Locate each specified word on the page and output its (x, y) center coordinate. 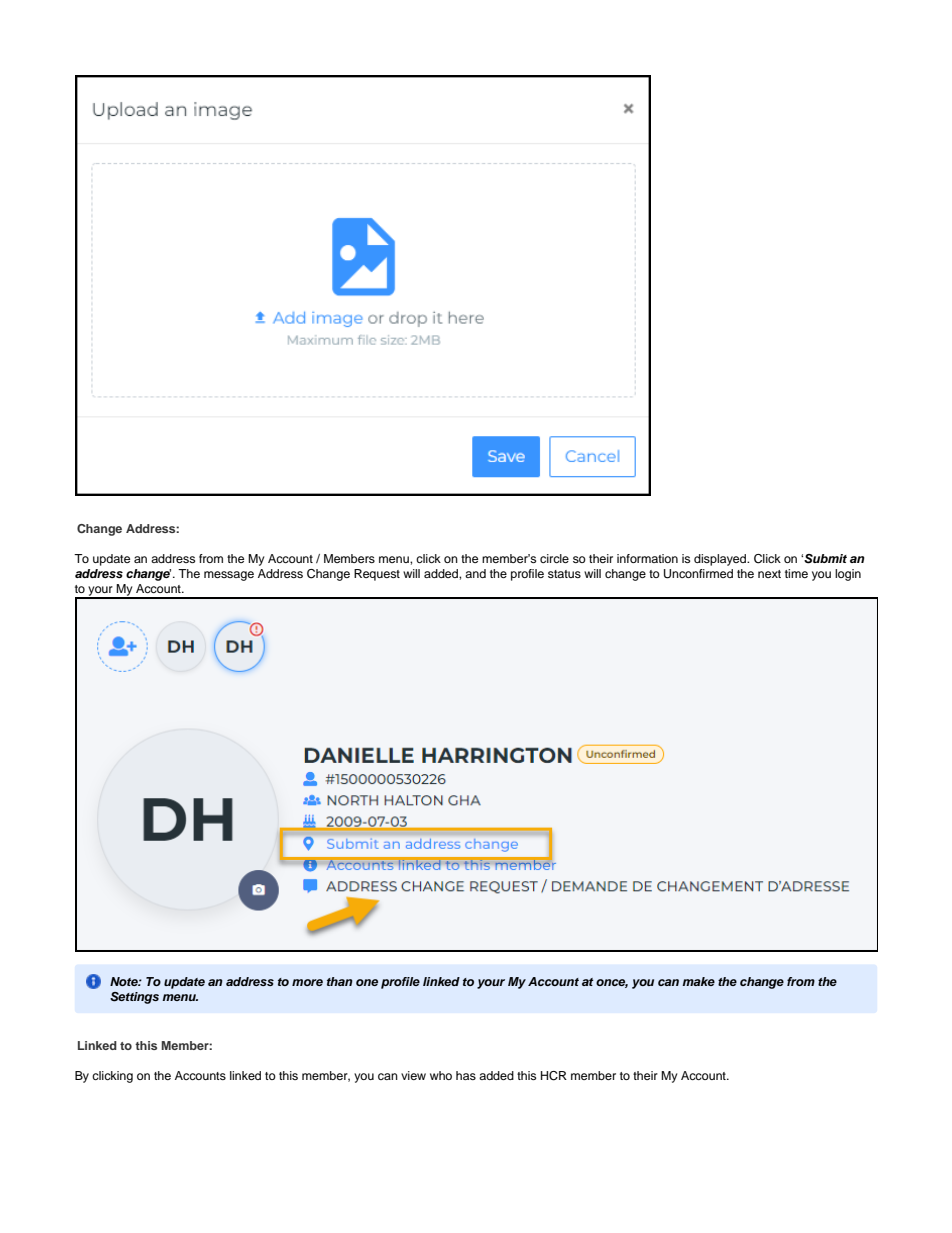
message (229, 576)
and (475, 573)
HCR (554, 1076)
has (466, 1075)
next (769, 574)
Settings (134, 998)
